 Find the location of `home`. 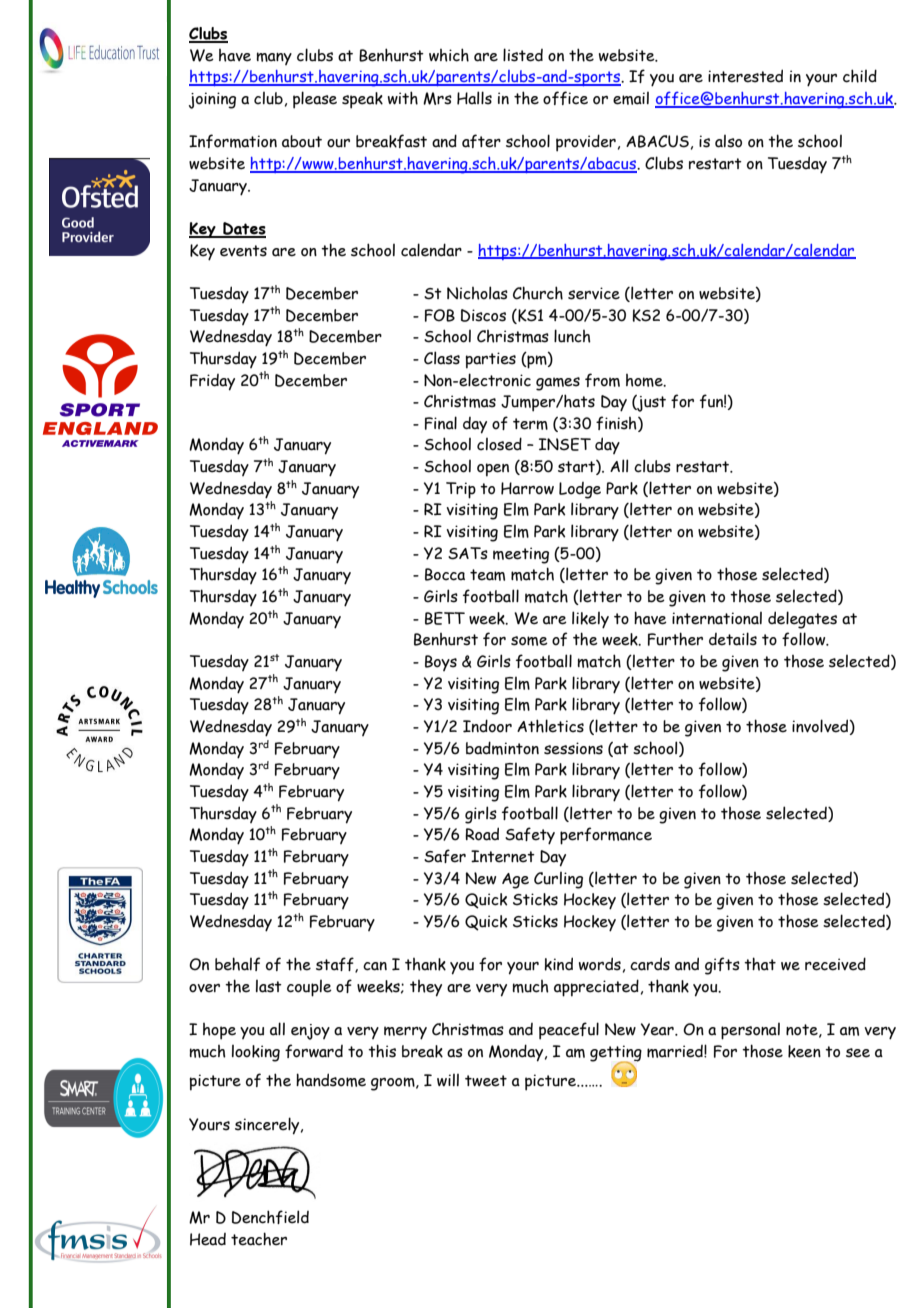

home is located at coordinates (645, 380).
